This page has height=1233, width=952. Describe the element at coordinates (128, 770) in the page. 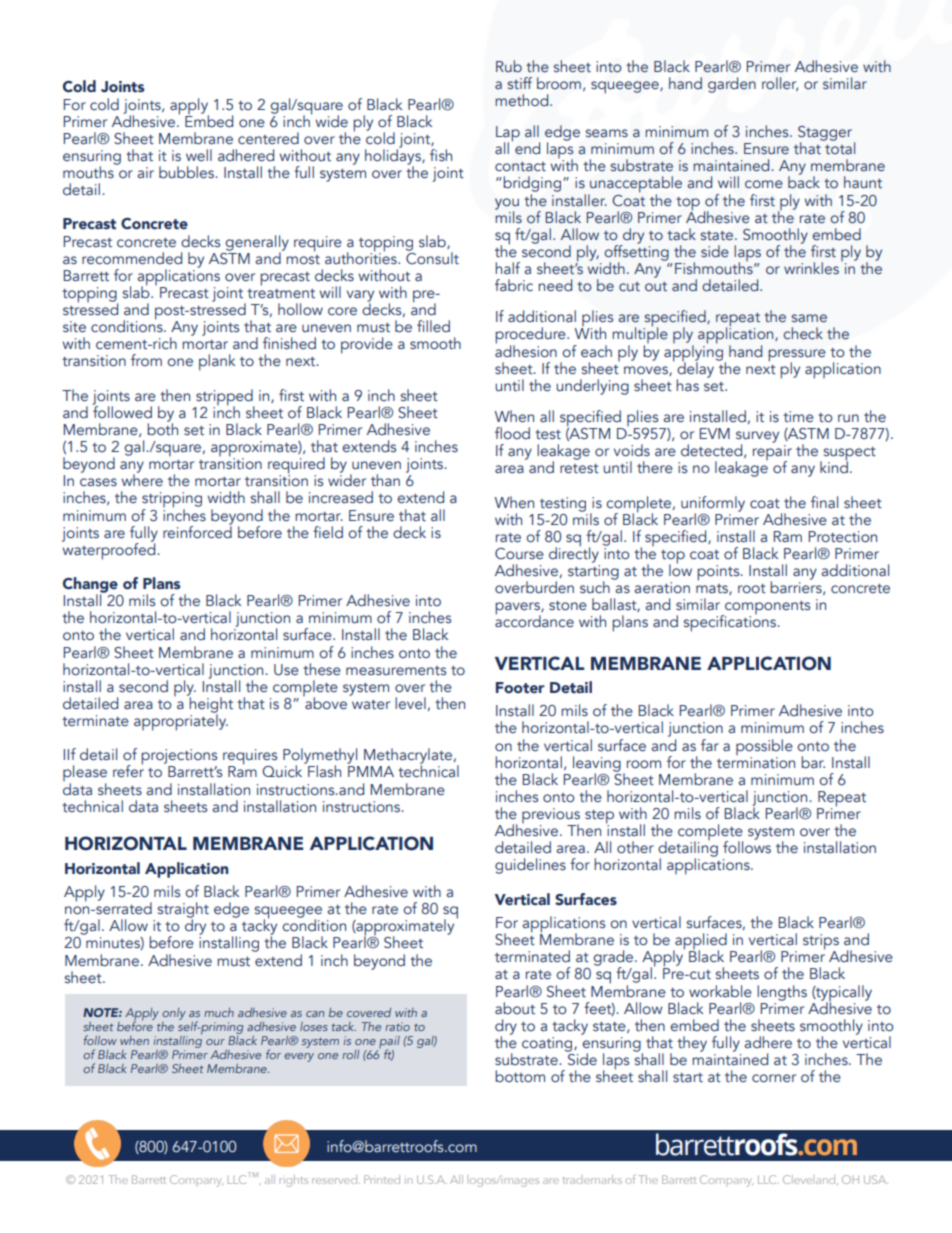

I see `refer` at that location.
